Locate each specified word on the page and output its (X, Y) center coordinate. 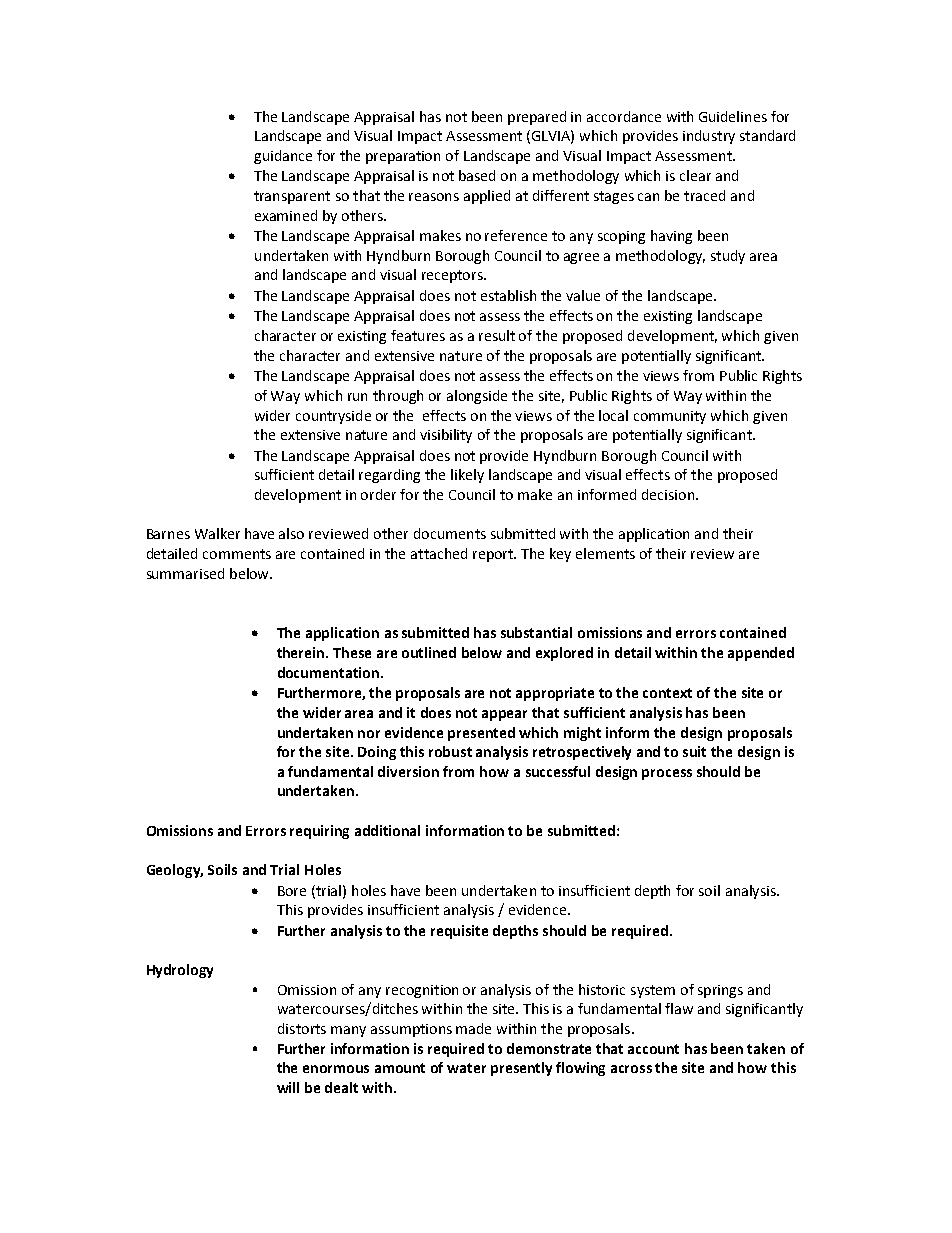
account (653, 1049)
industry (709, 137)
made (473, 1028)
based (477, 175)
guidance (283, 157)
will (288, 1087)
